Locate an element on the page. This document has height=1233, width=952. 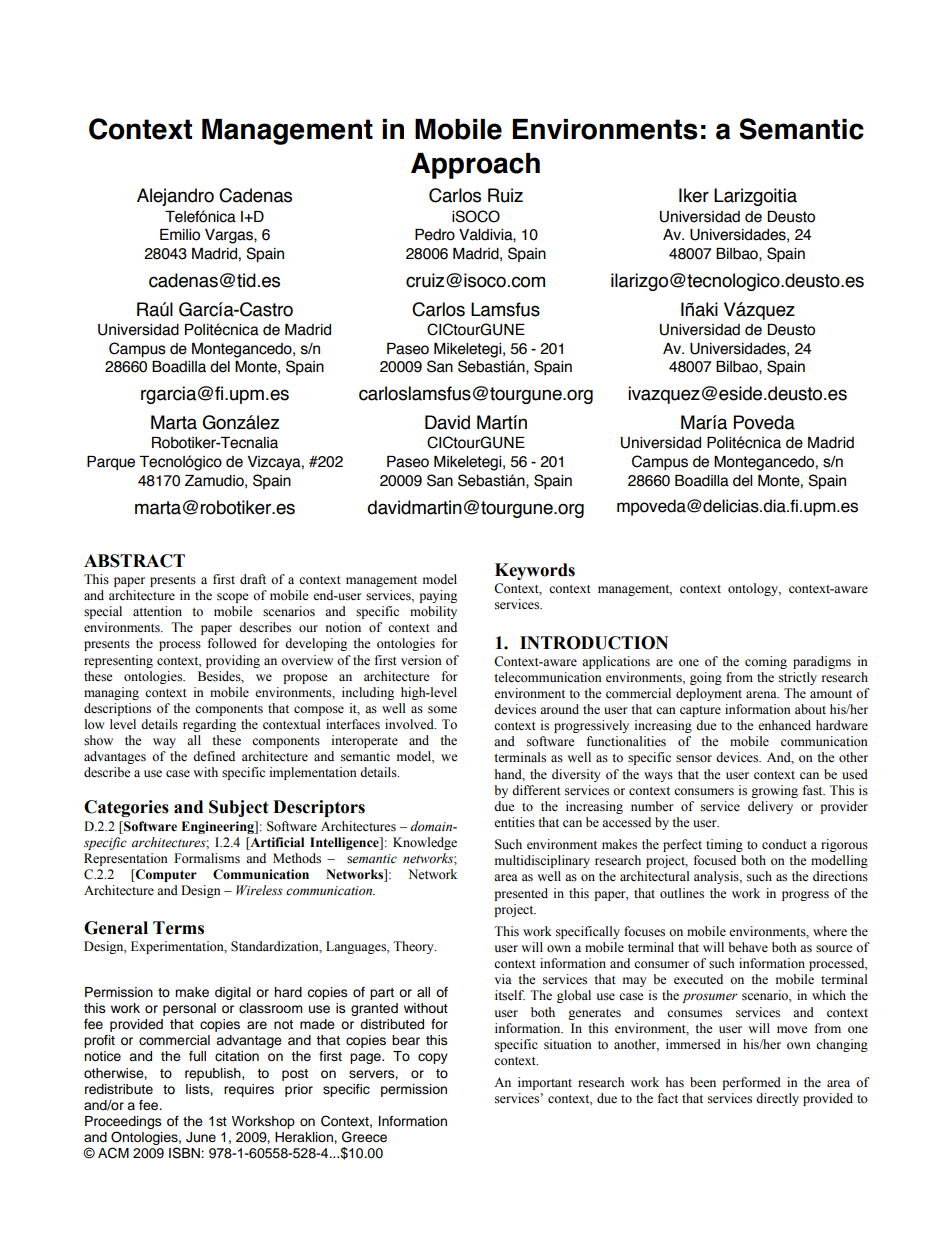
Alejandro is located at coordinates (175, 197).
